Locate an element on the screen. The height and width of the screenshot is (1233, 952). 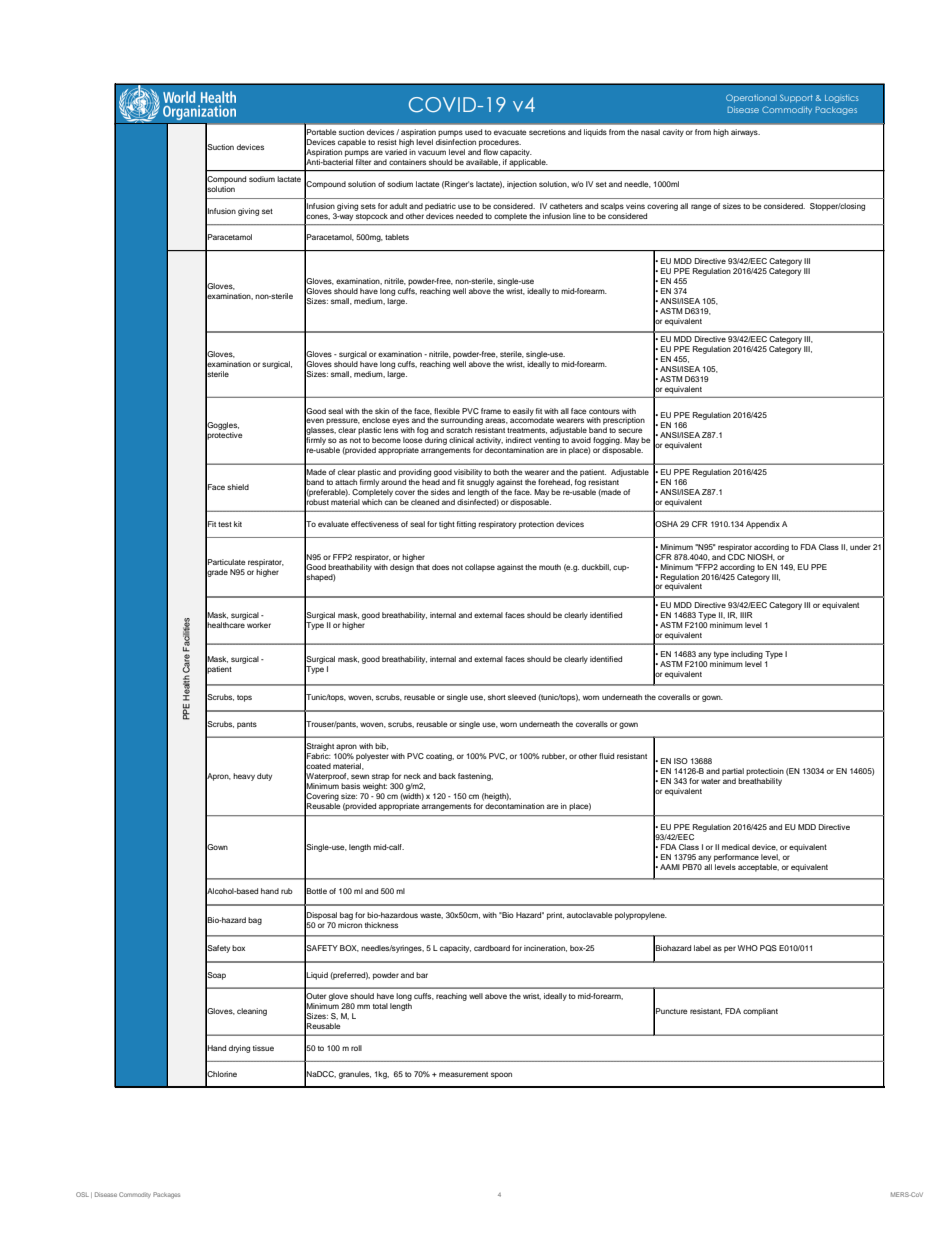
medical is located at coordinates (736, 847).
